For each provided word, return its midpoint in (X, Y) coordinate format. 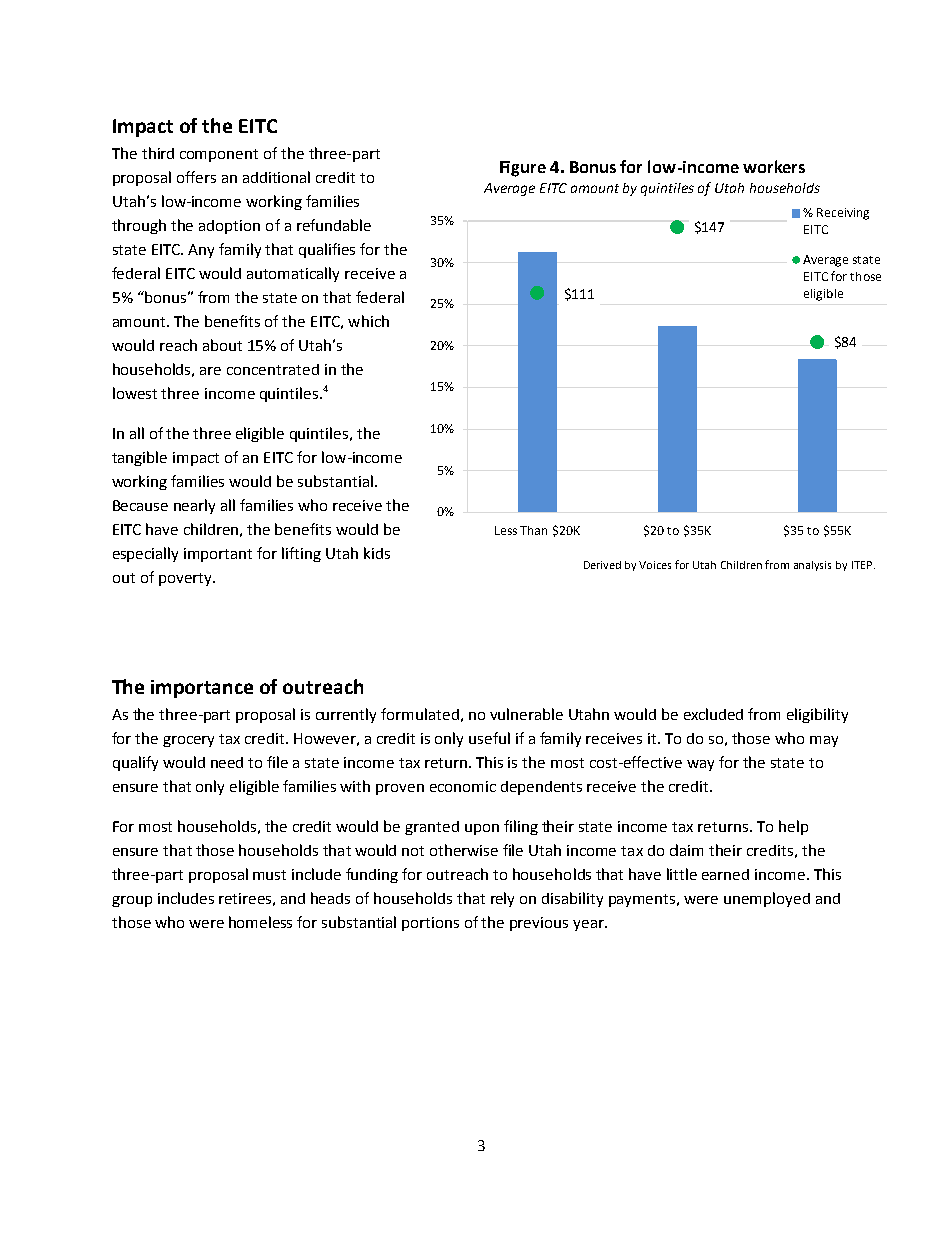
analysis (812, 566)
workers (774, 166)
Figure (523, 169)
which (368, 321)
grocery (188, 741)
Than (533, 530)
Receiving (843, 214)
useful (489, 738)
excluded (713, 714)
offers (196, 177)
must (269, 875)
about (222, 345)
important (218, 555)
